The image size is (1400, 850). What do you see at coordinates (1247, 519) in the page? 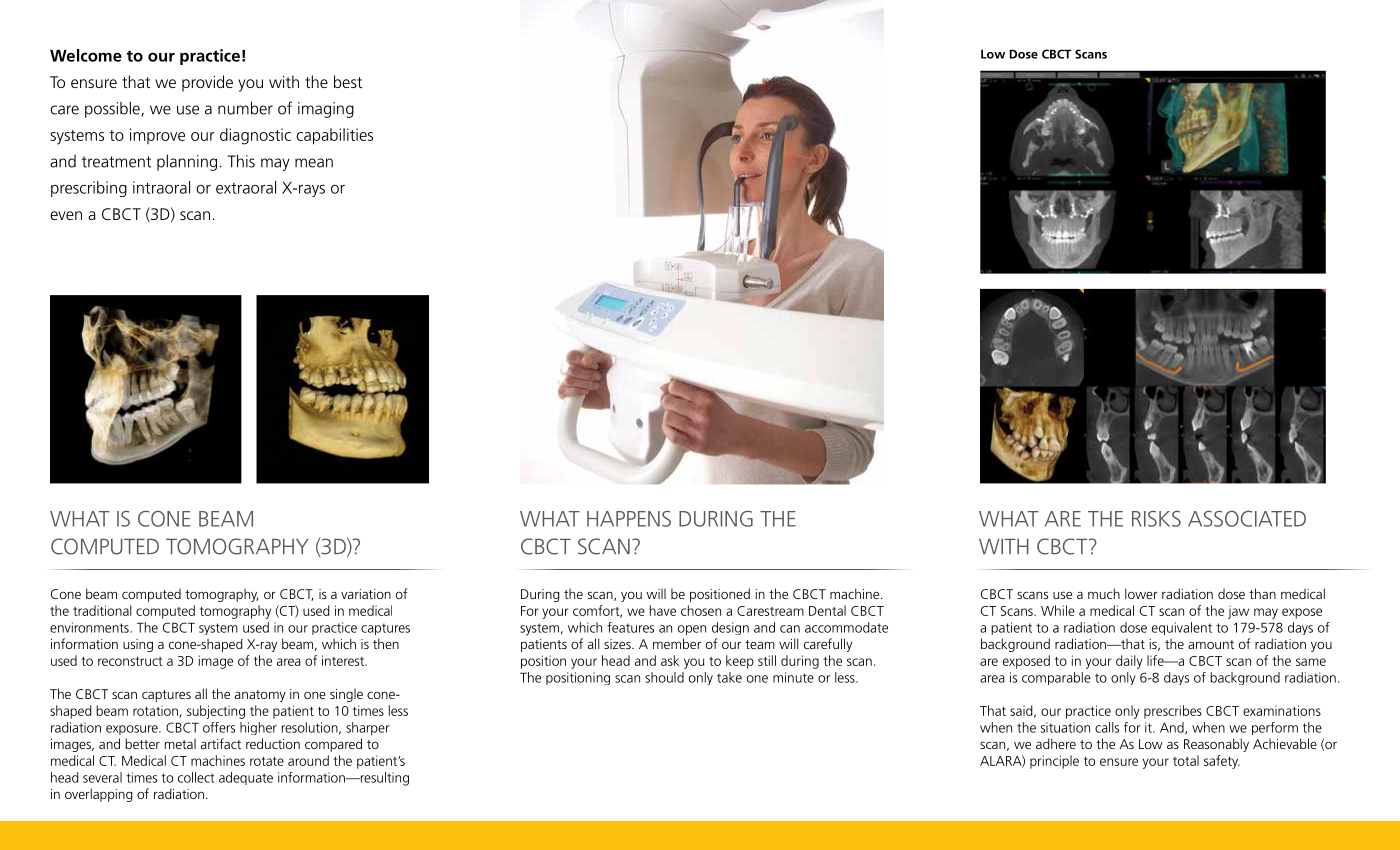
I see `ASSOCIATED` at bounding box center [1247, 519].
